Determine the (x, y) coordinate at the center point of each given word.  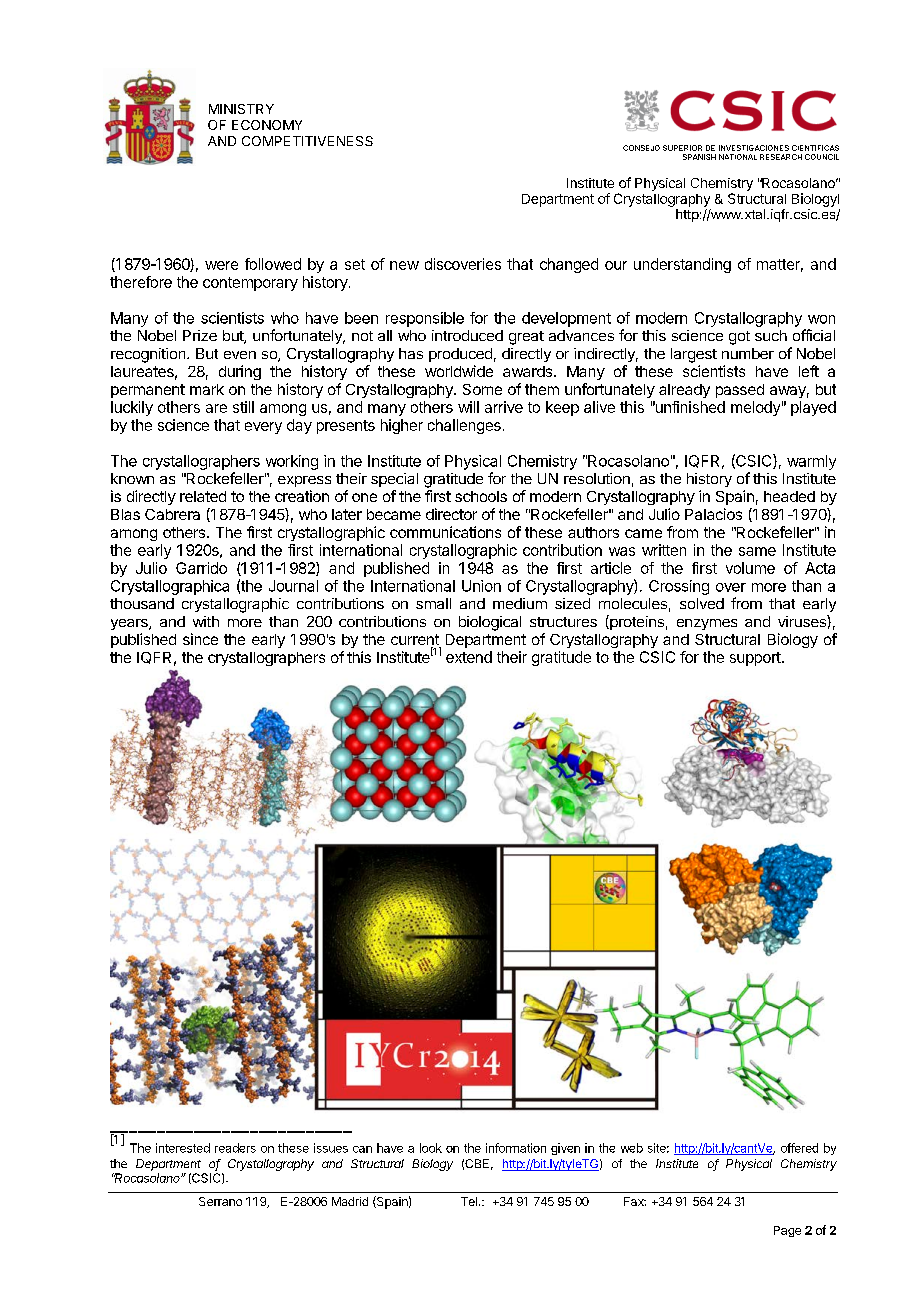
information (516, 1148)
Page (787, 1231)
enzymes (707, 624)
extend (469, 657)
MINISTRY (241, 109)
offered (799, 1148)
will (468, 407)
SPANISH (699, 157)
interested (183, 1148)
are (216, 408)
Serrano (220, 1201)
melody (755, 408)
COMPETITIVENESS (307, 141)
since (200, 639)
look (431, 1148)
